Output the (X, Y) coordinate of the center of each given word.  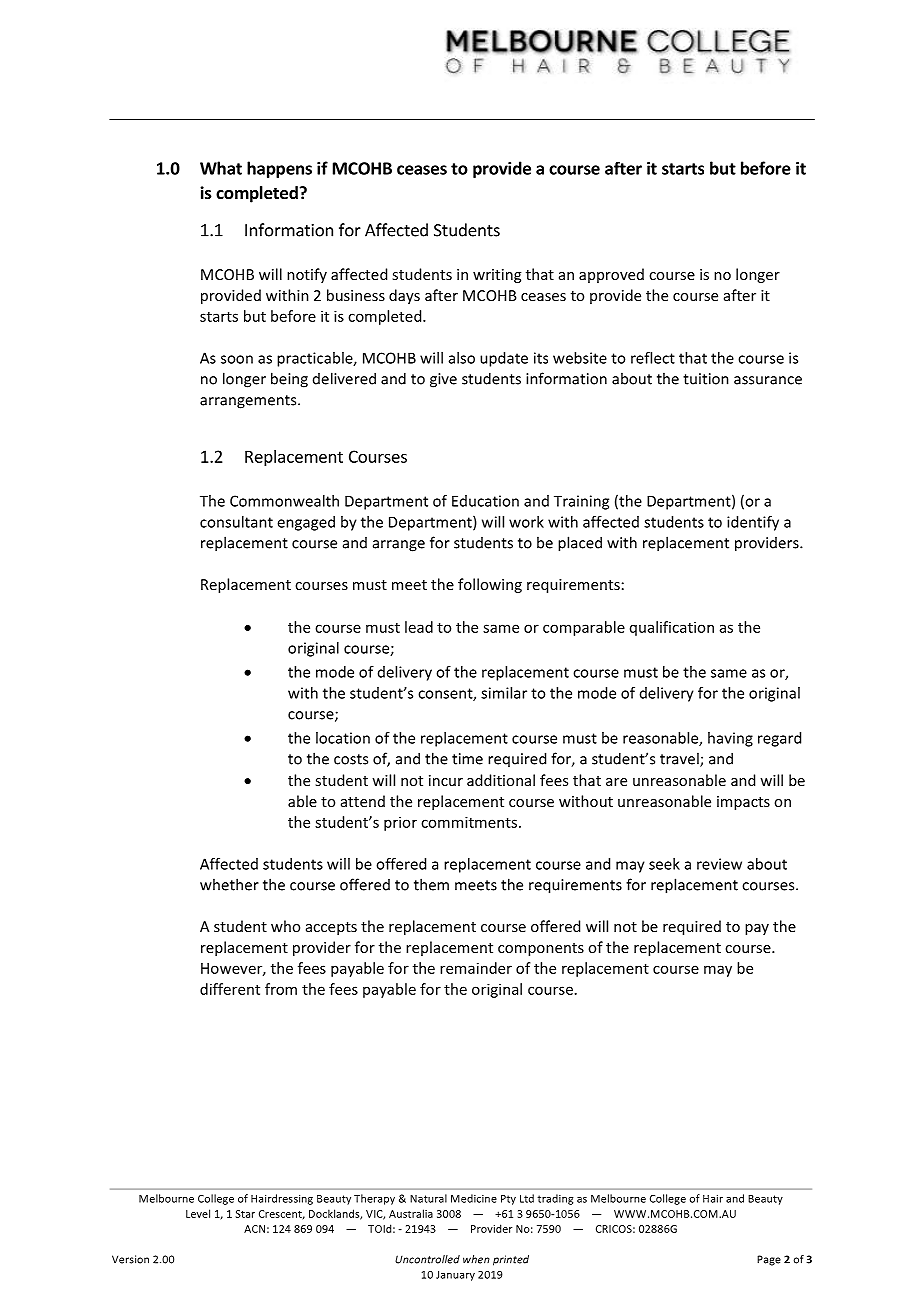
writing (497, 276)
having (730, 739)
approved (611, 275)
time (467, 759)
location (343, 738)
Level (198, 1213)
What (221, 168)
